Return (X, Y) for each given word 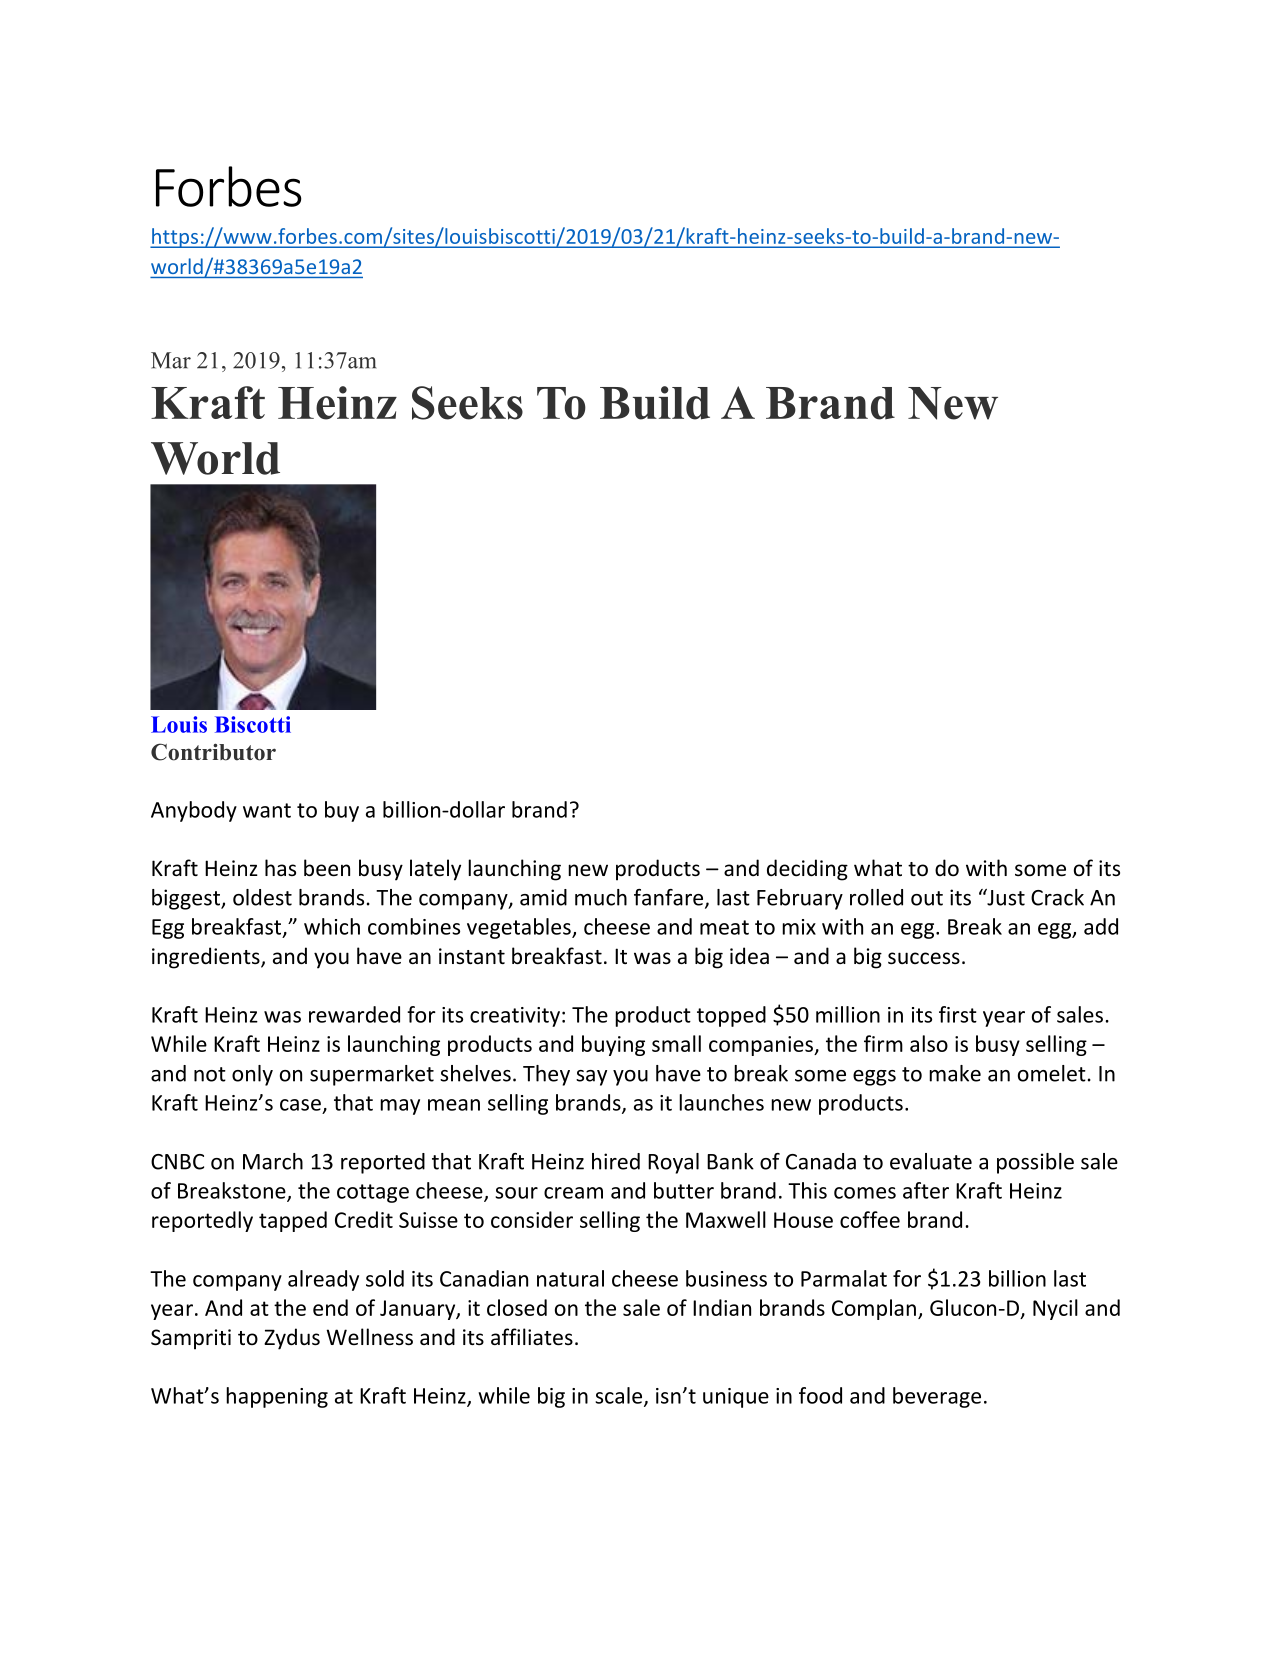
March (273, 1161)
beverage (937, 1397)
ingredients (207, 958)
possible (1035, 1163)
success (924, 958)
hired (616, 1161)
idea (749, 956)
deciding (807, 870)
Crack (1057, 897)
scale (620, 1396)
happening (277, 1397)
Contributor (213, 752)
